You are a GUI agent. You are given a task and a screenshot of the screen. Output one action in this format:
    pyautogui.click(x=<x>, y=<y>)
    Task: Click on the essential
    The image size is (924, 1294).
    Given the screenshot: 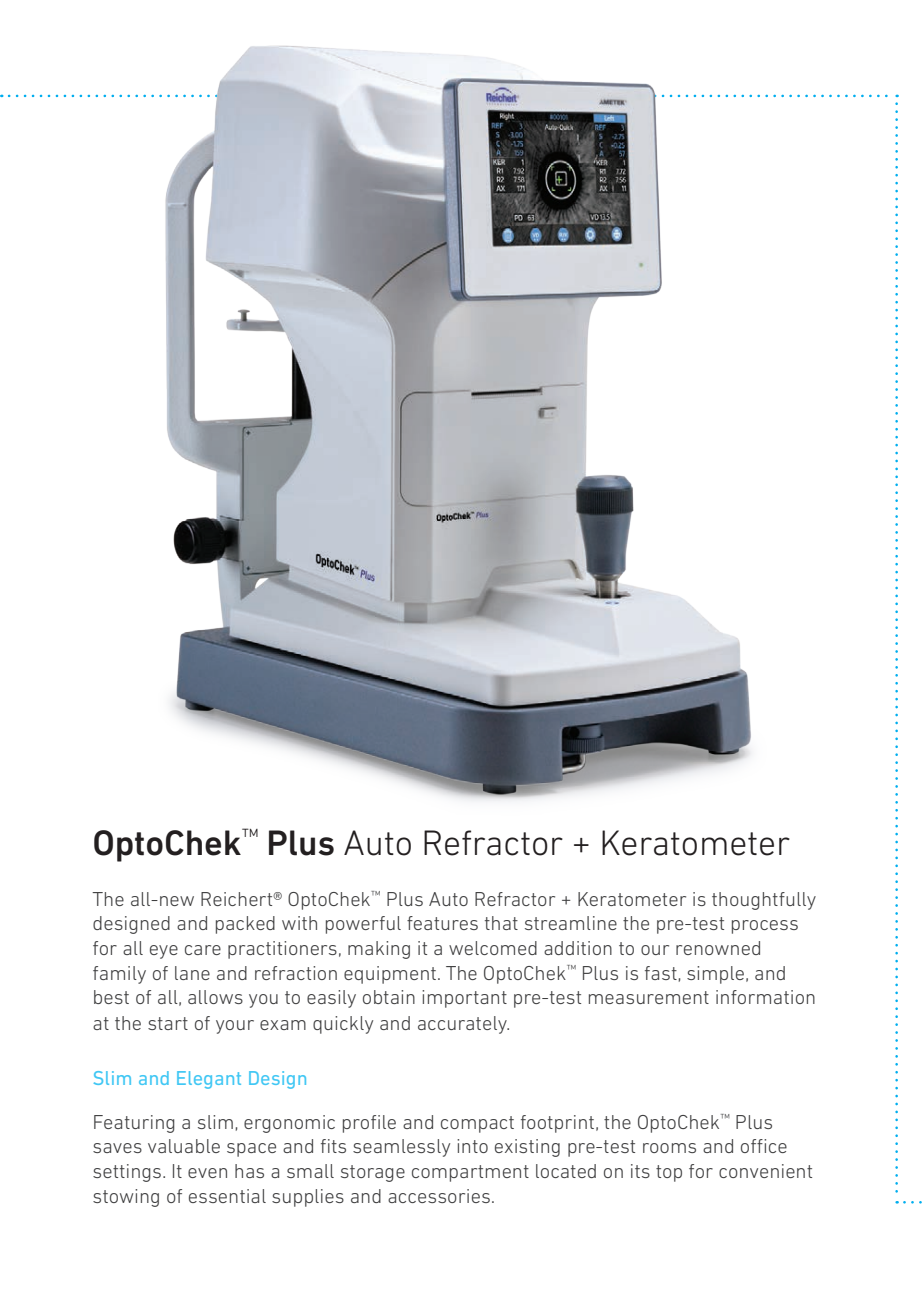 What is the action you would take?
    pyautogui.click(x=227, y=1196)
